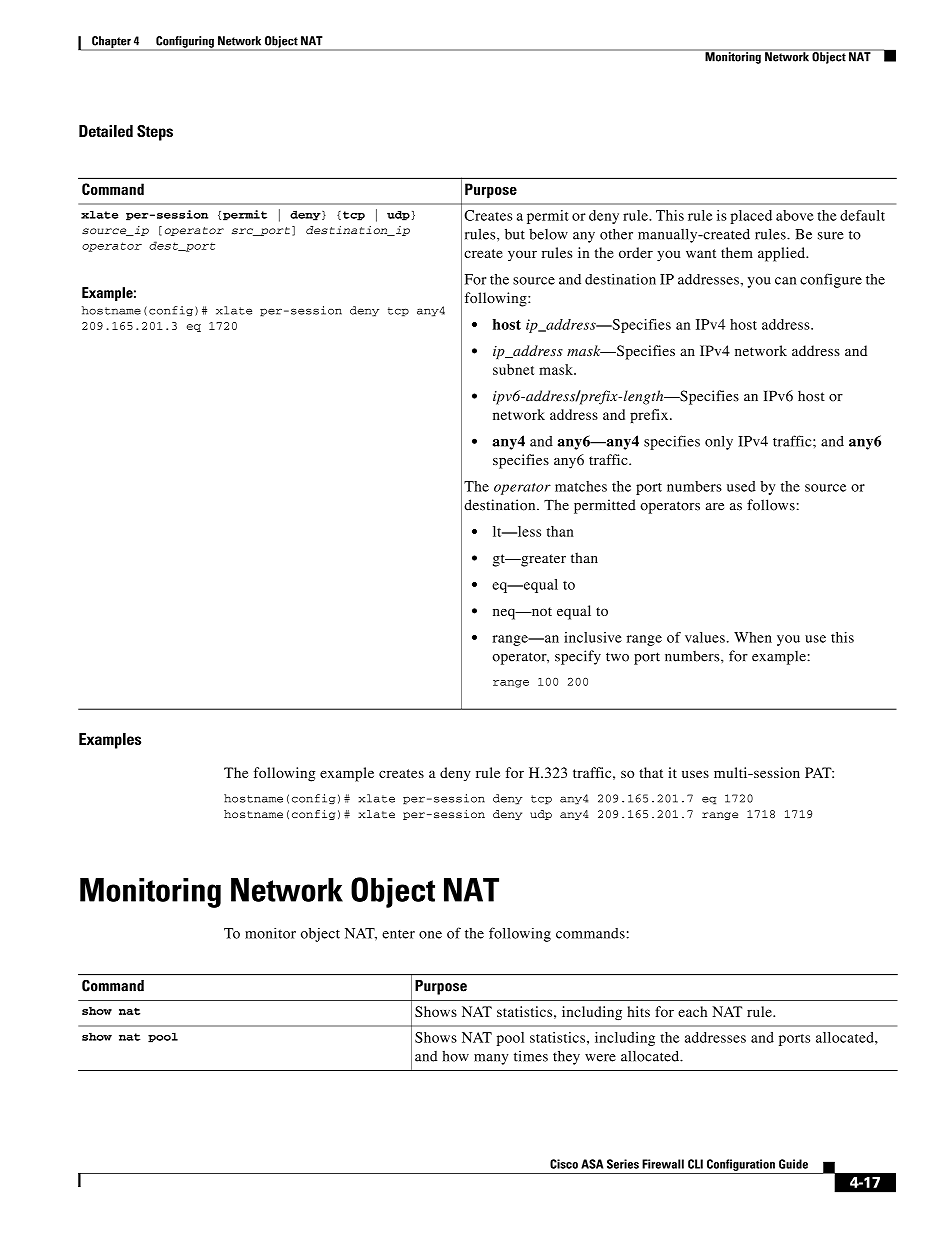  I want to click on subnet, so click(513, 369).
